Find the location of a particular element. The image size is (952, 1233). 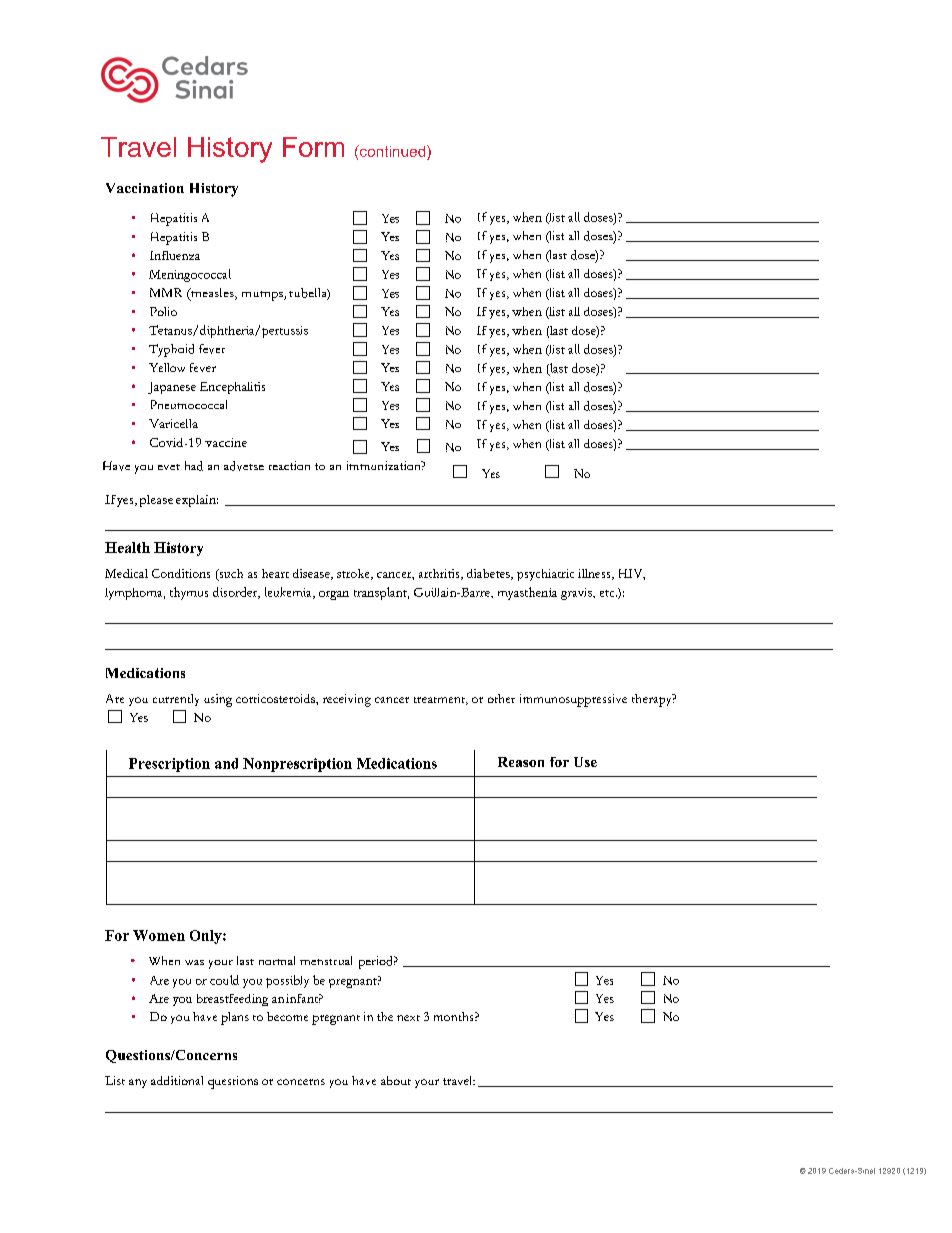

about is located at coordinates (396, 1080).
